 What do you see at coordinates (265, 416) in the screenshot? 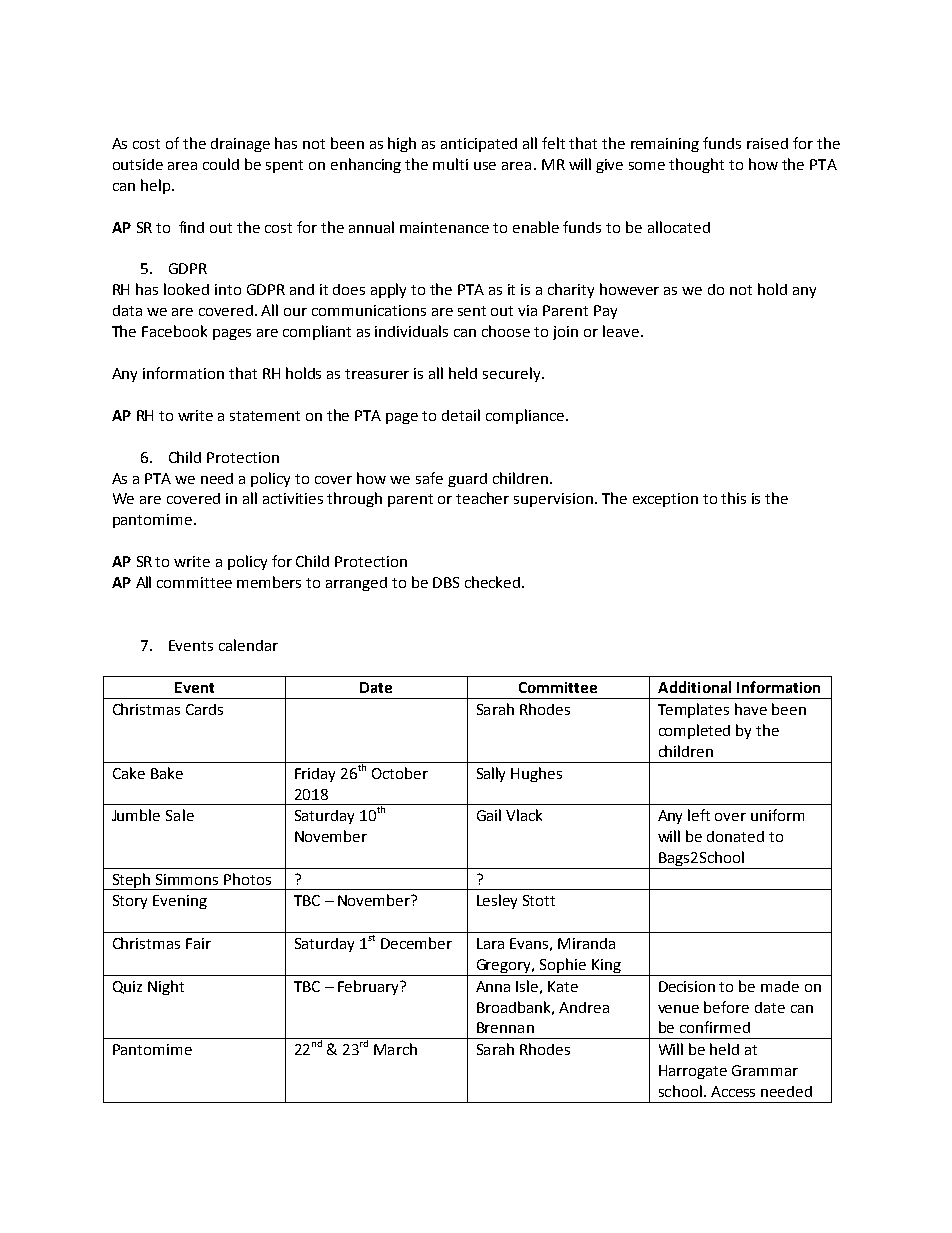
I see `statement` at bounding box center [265, 416].
